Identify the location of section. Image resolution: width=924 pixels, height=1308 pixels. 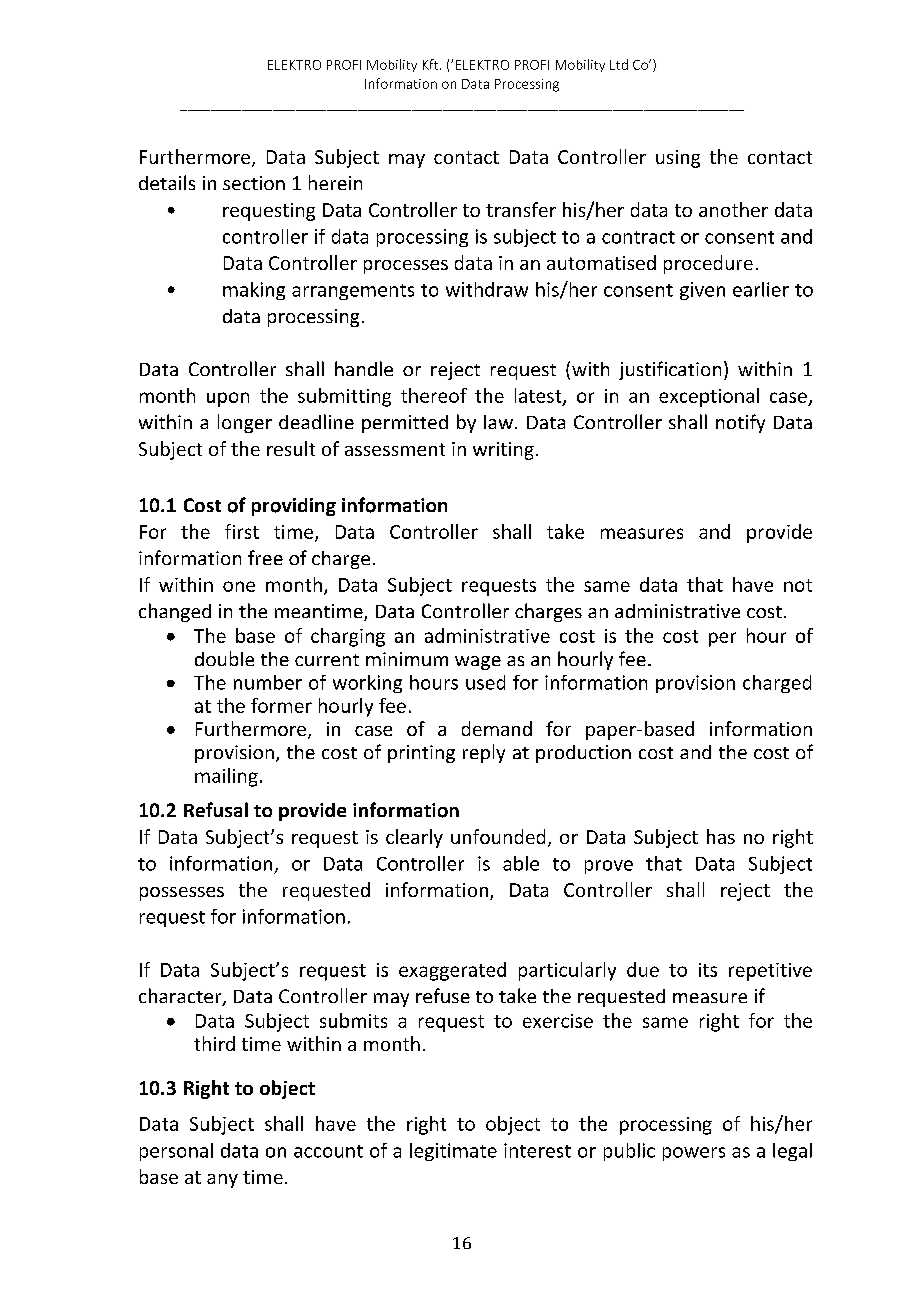
(254, 183).
